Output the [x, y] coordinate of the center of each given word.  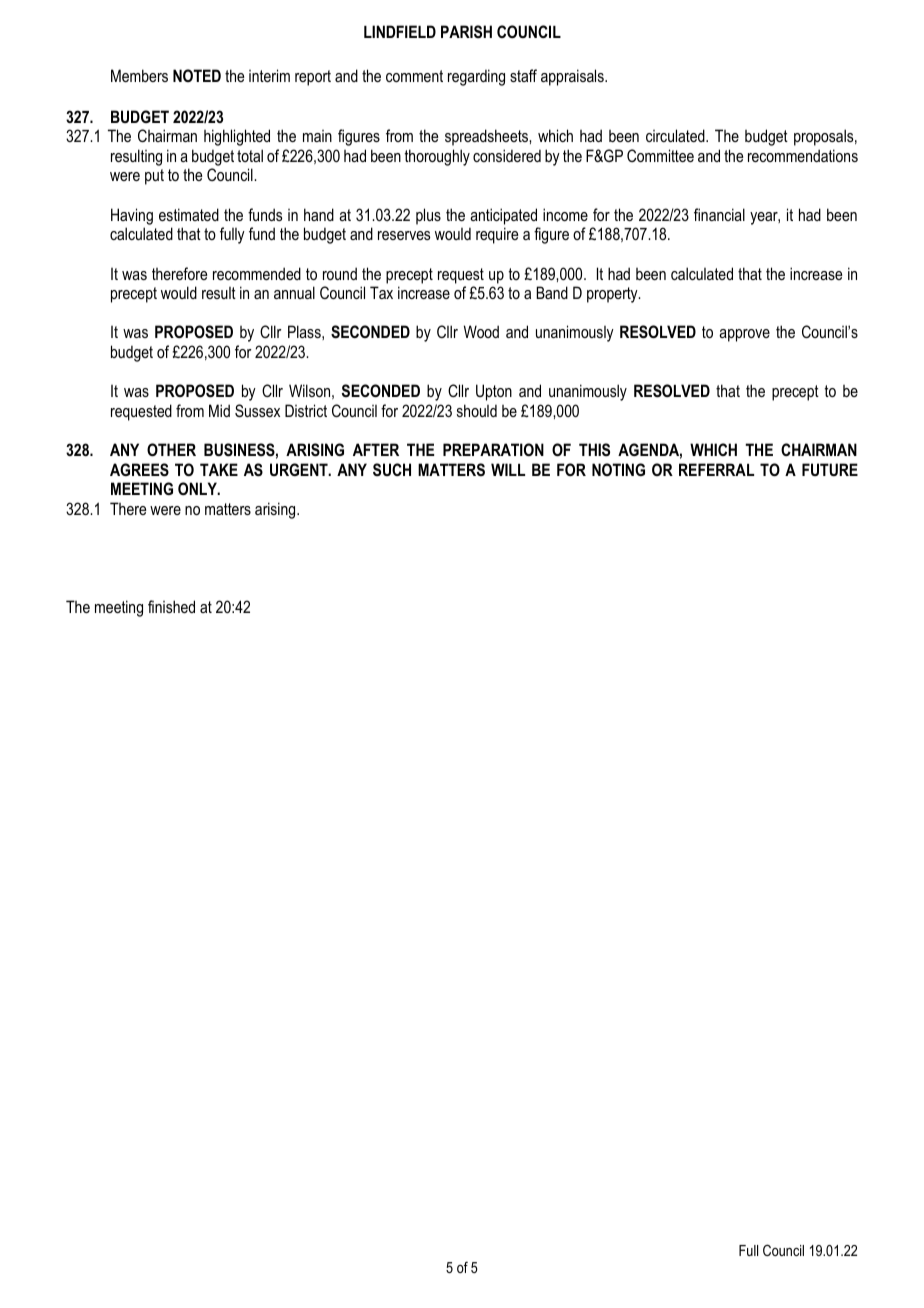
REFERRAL [716, 469]
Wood [481, 331]
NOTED [197, 75]
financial [719, 214]
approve [744, 335]
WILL [508, 469]
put [154, 177]
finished [171, 606]
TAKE [219, 469]
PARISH [466, 32]
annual [294, 292]
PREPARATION [493, 449]
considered [507, 155]
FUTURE [830, 469]
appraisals [573, 77]
